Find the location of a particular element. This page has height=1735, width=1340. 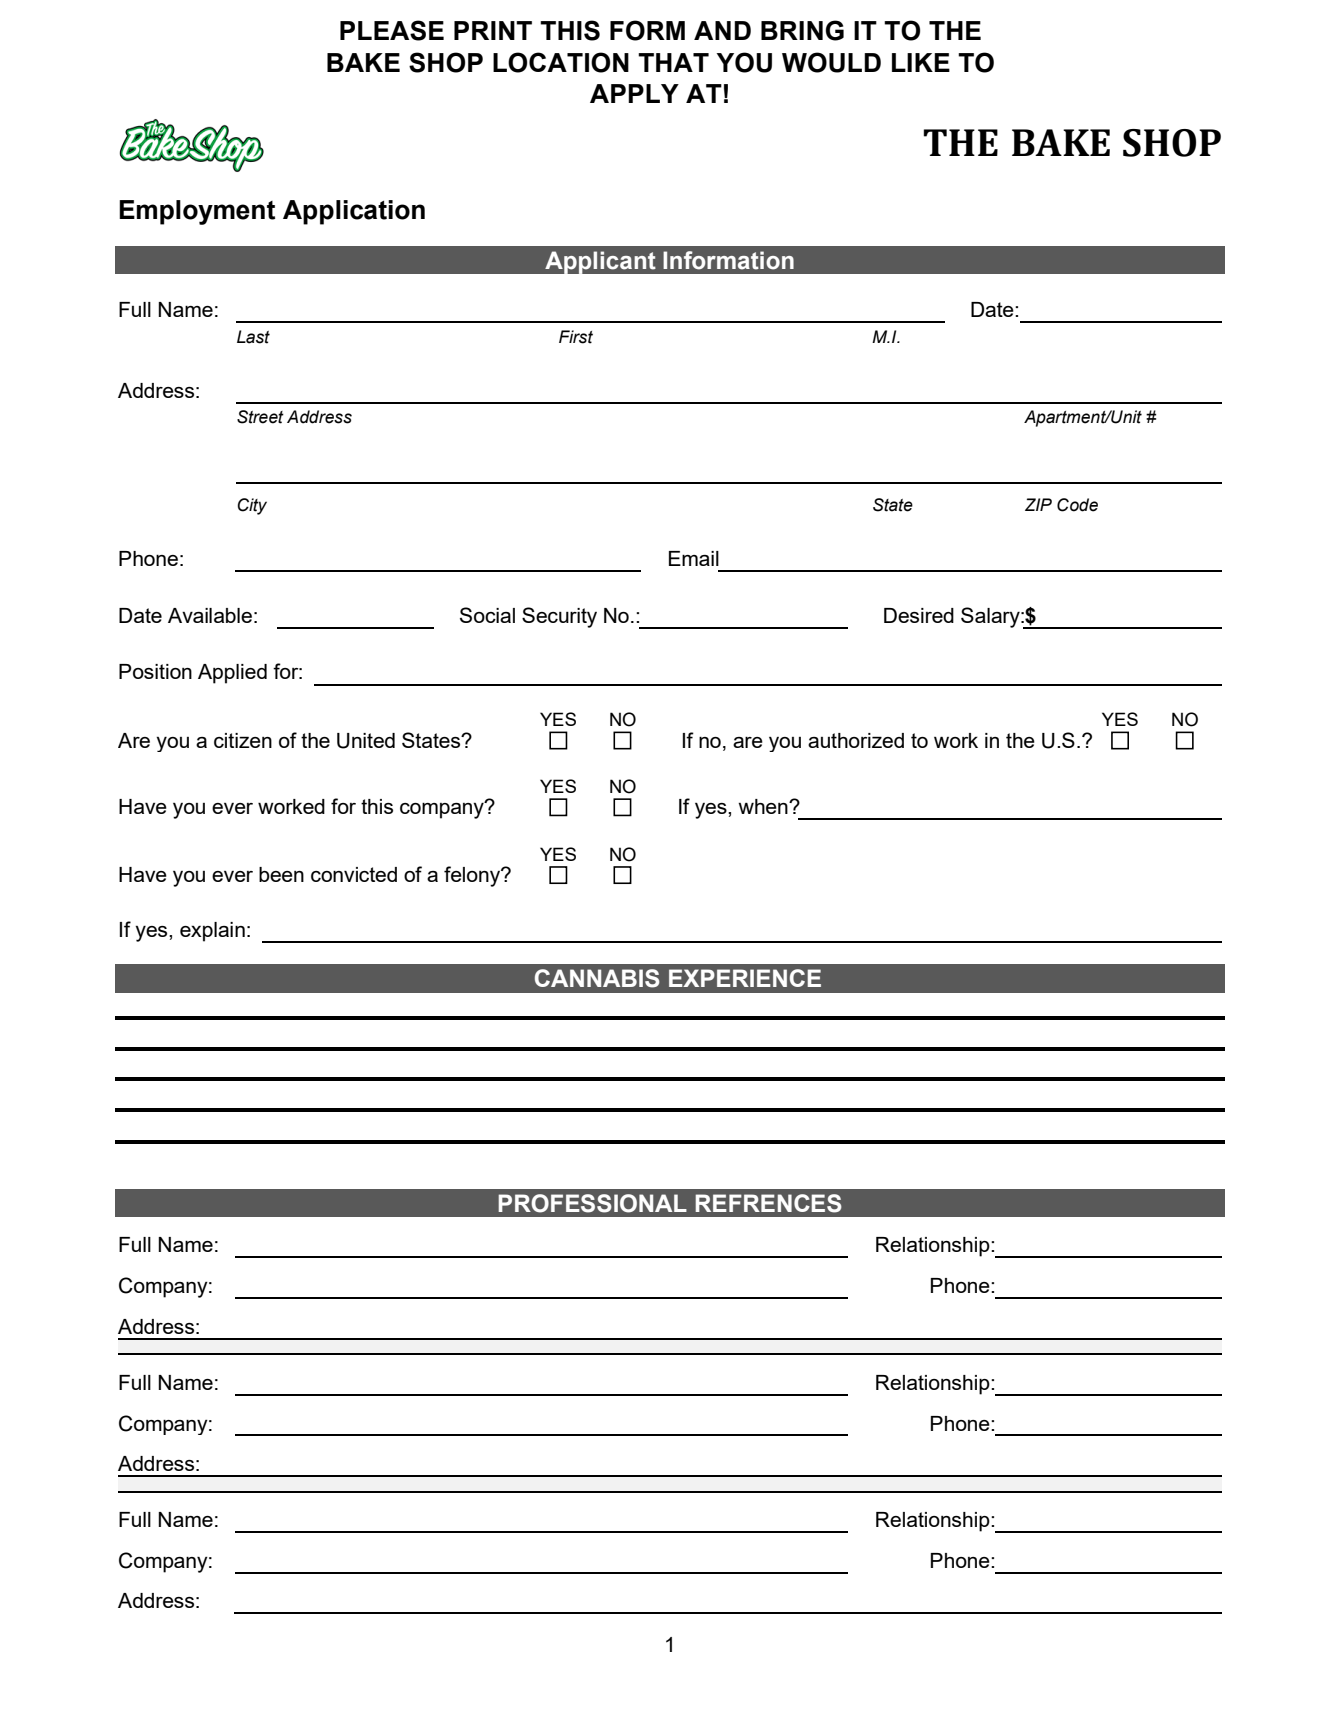

CANNABIS is located at coordinates (597, 978).
